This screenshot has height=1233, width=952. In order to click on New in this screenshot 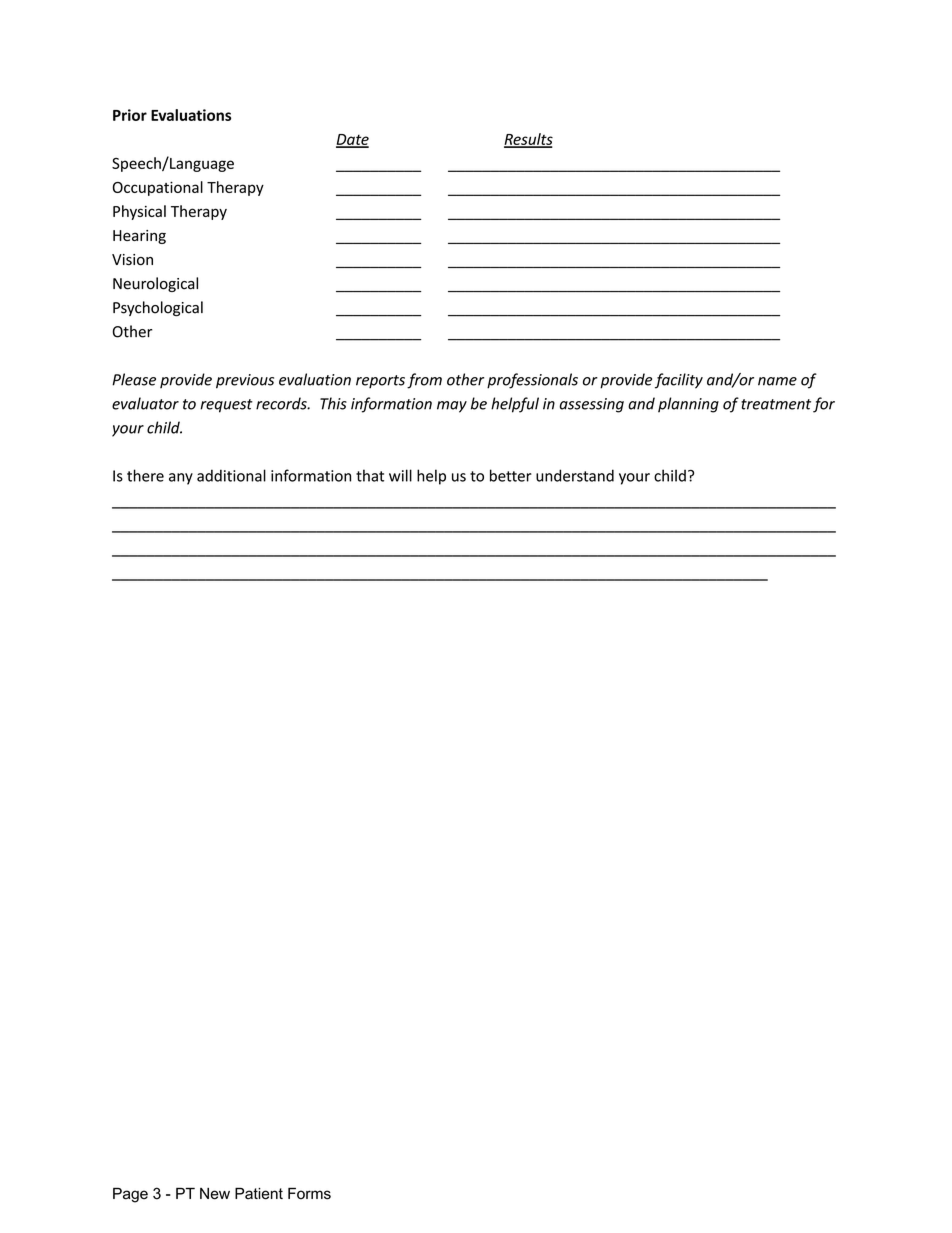, I will do `click(215, 1194)`.
